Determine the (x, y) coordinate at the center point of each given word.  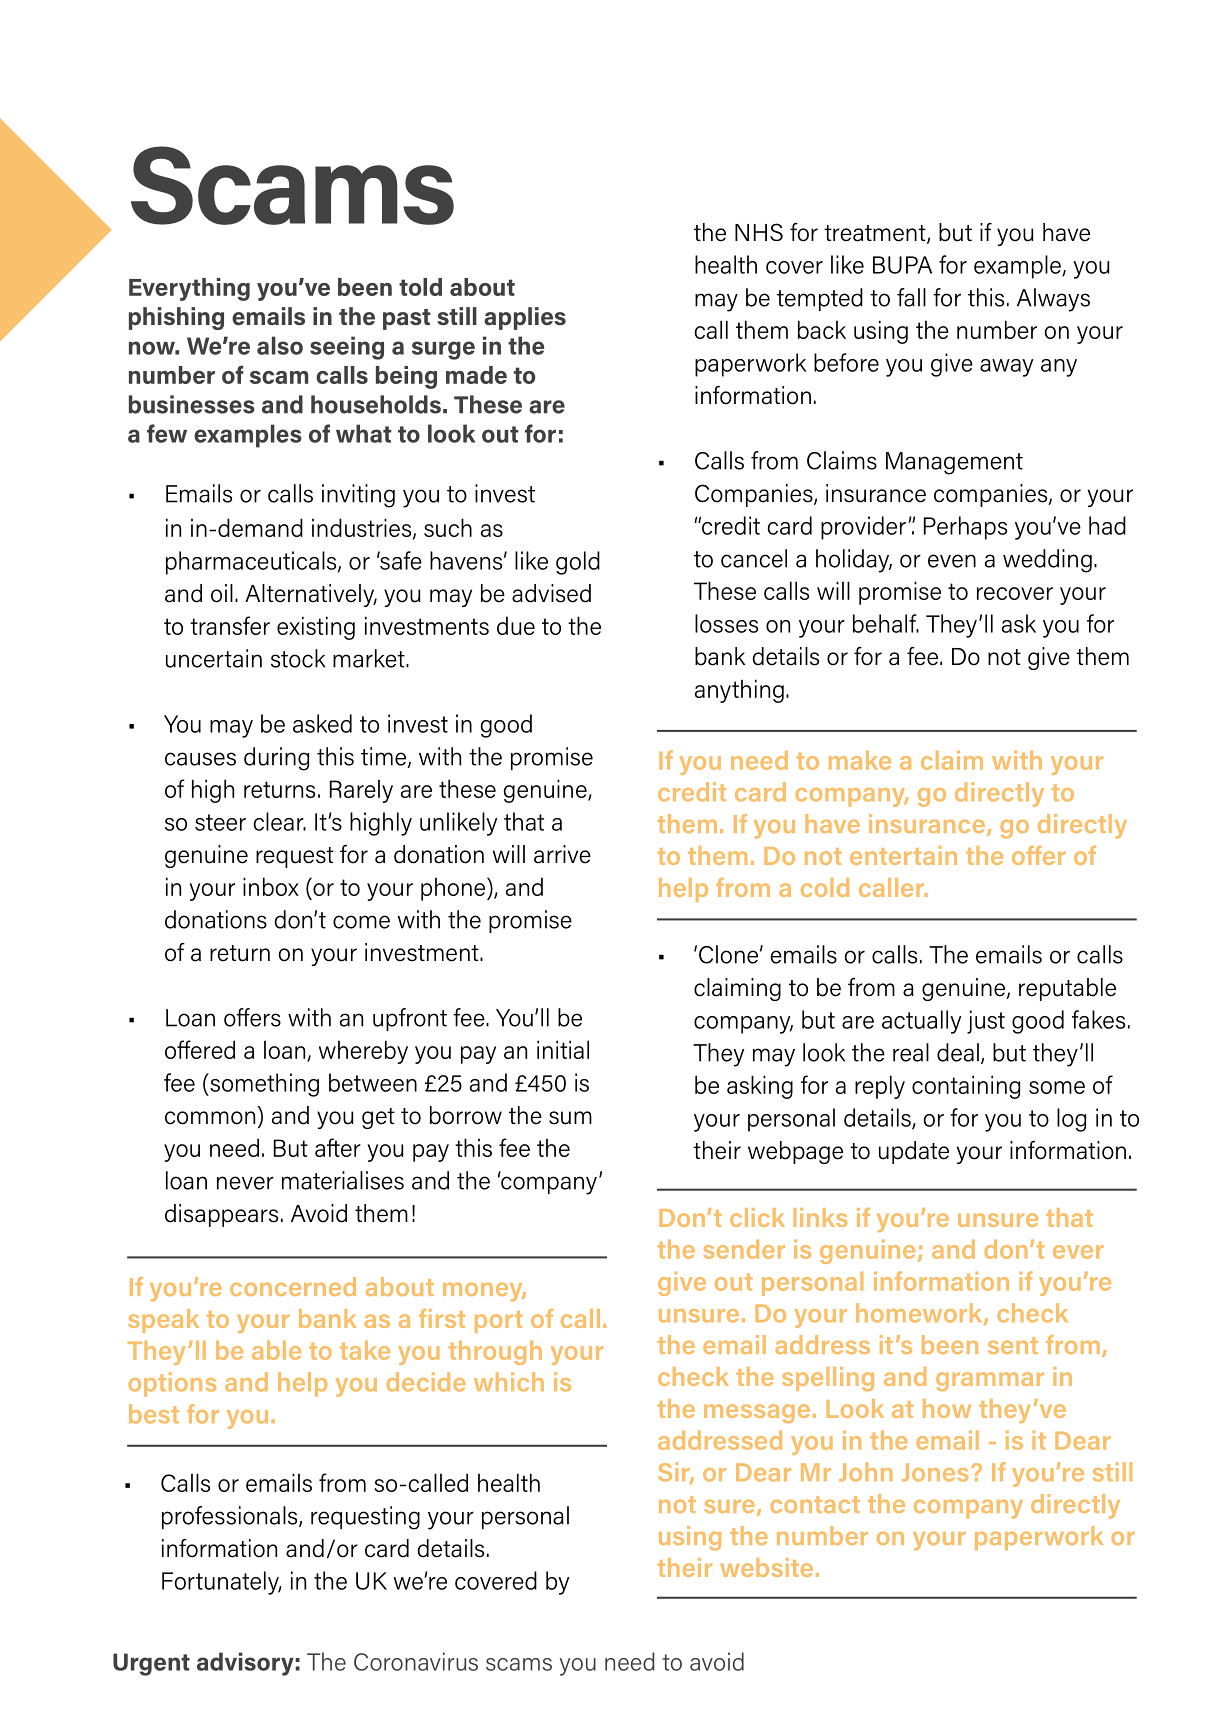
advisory (245, 1664)
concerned (293, 1286)
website (766, 1567)
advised (551, 593)
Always (1053, 300)
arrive (562, 854)
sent (1013, 1345)
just (986, 1022)
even (952, 561)
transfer (230, 625)
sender (744, 1249)
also (280, 345)
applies (525, 318)
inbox (271, 886)
